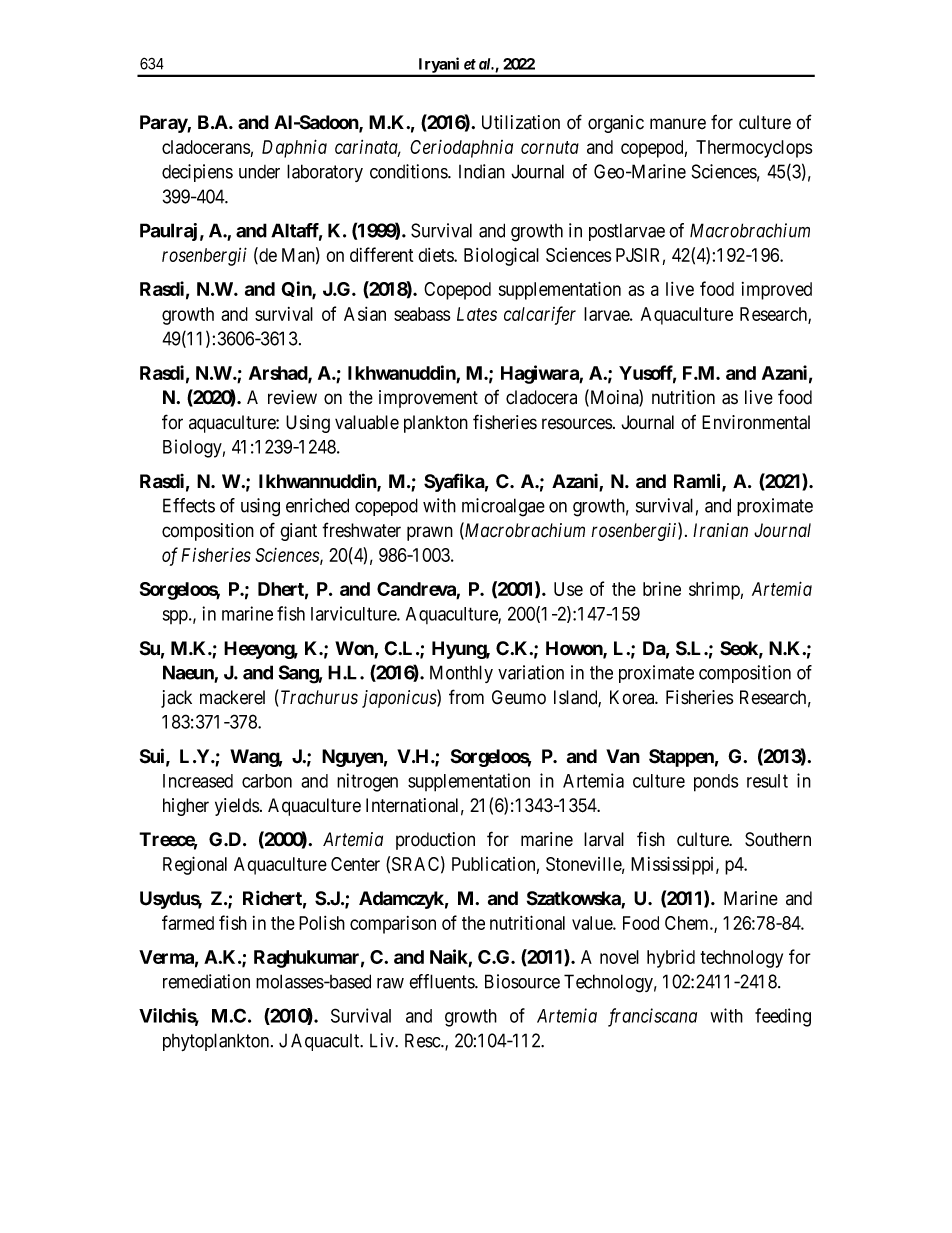 The width and height of the screenshot is (952, 1233). I want to click on hybrid, so click(671, 958).
